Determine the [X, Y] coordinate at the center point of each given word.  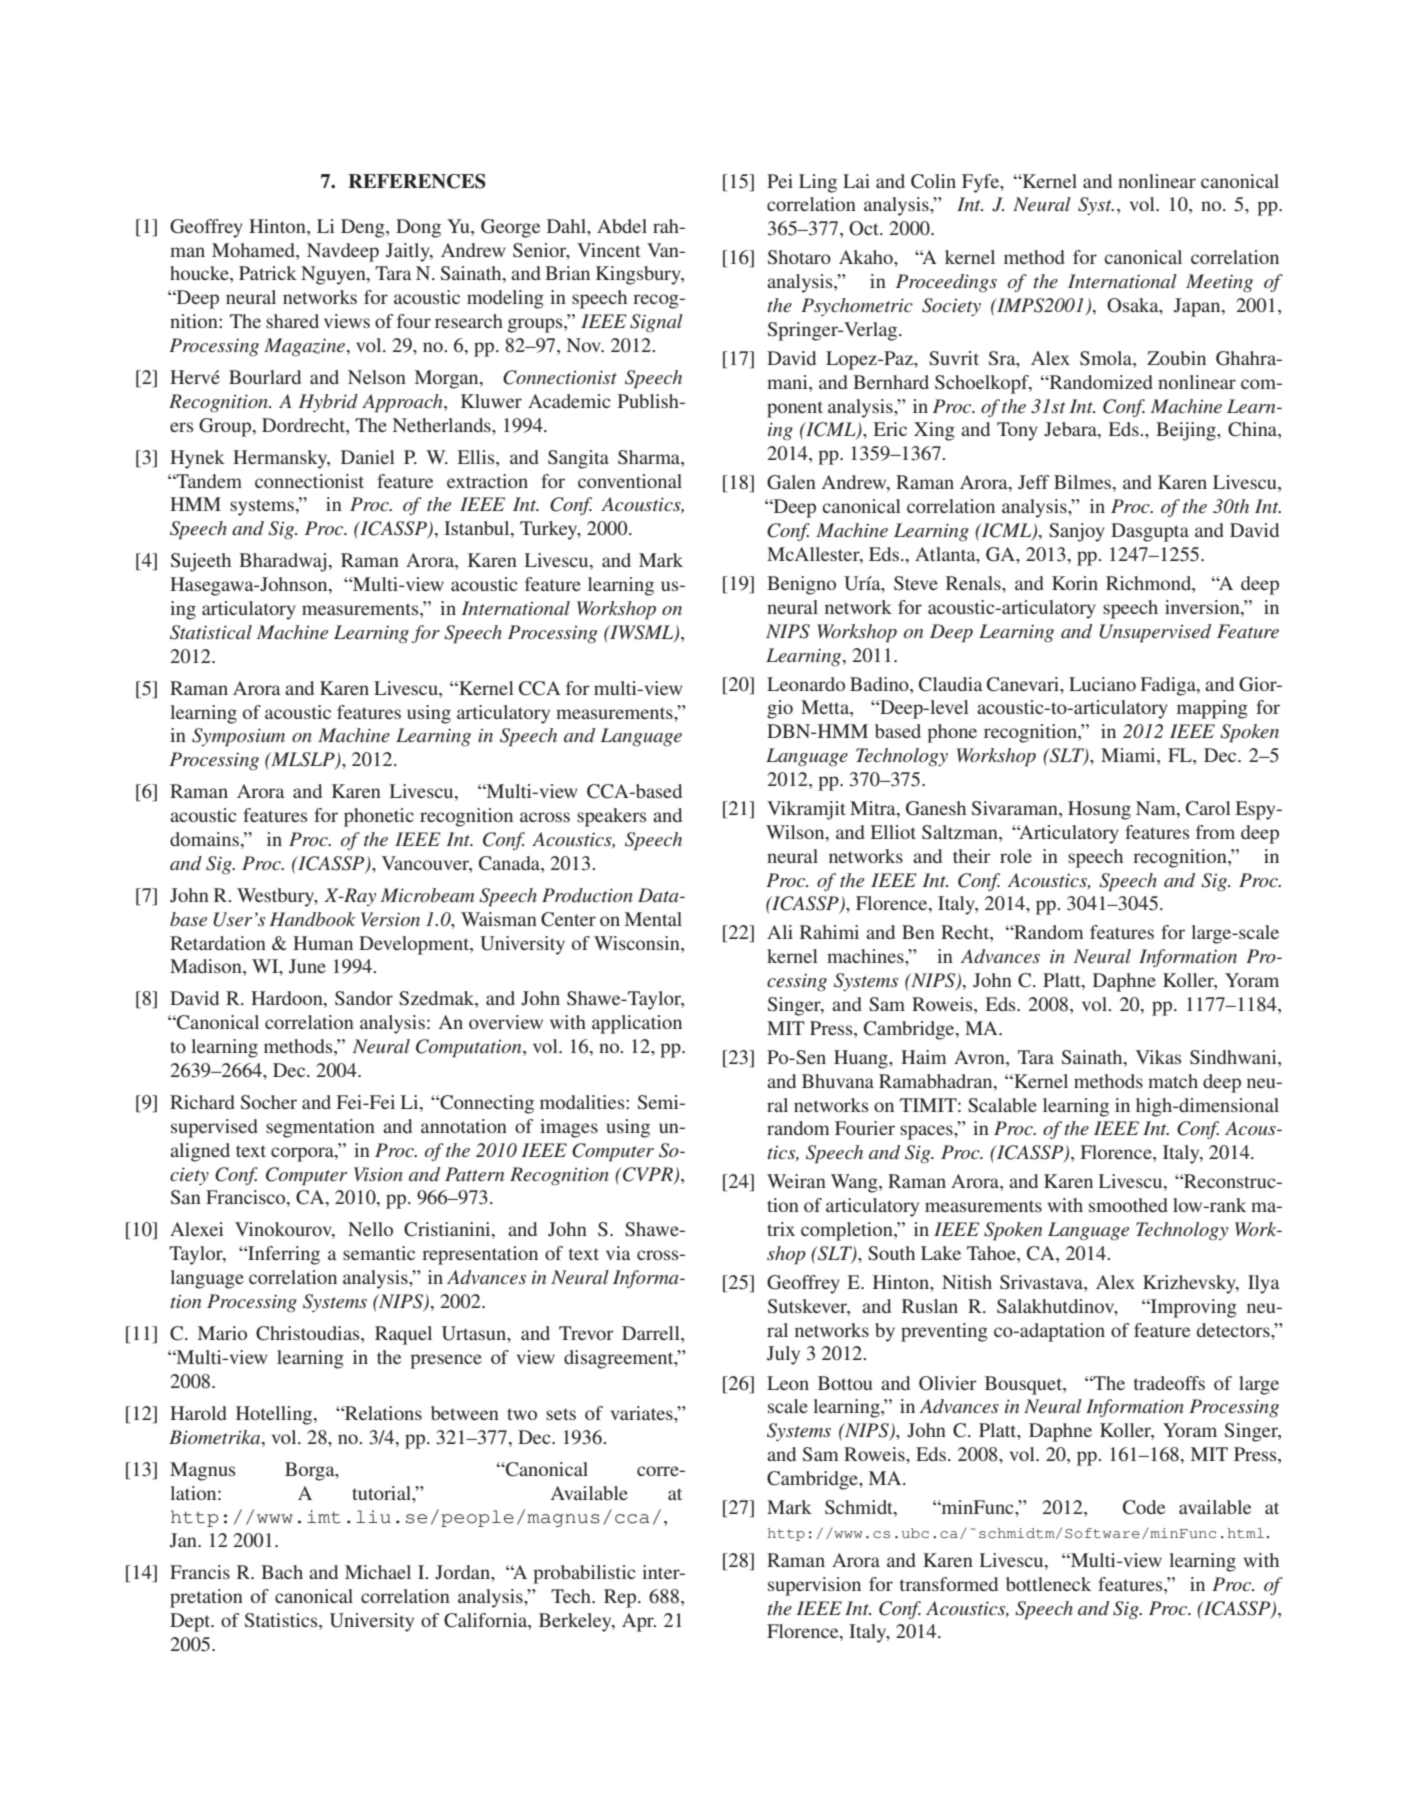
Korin [1075, 583]
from [1215, 832]
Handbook [312, 919]
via [618, 1253]
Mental [653, 919]
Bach [282, 1572]
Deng [364, 228]
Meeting [1219, 283]
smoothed [1128, 1205]
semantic [379, 1253]
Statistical [211, 632]
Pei [780, 181]
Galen [791, 482]
